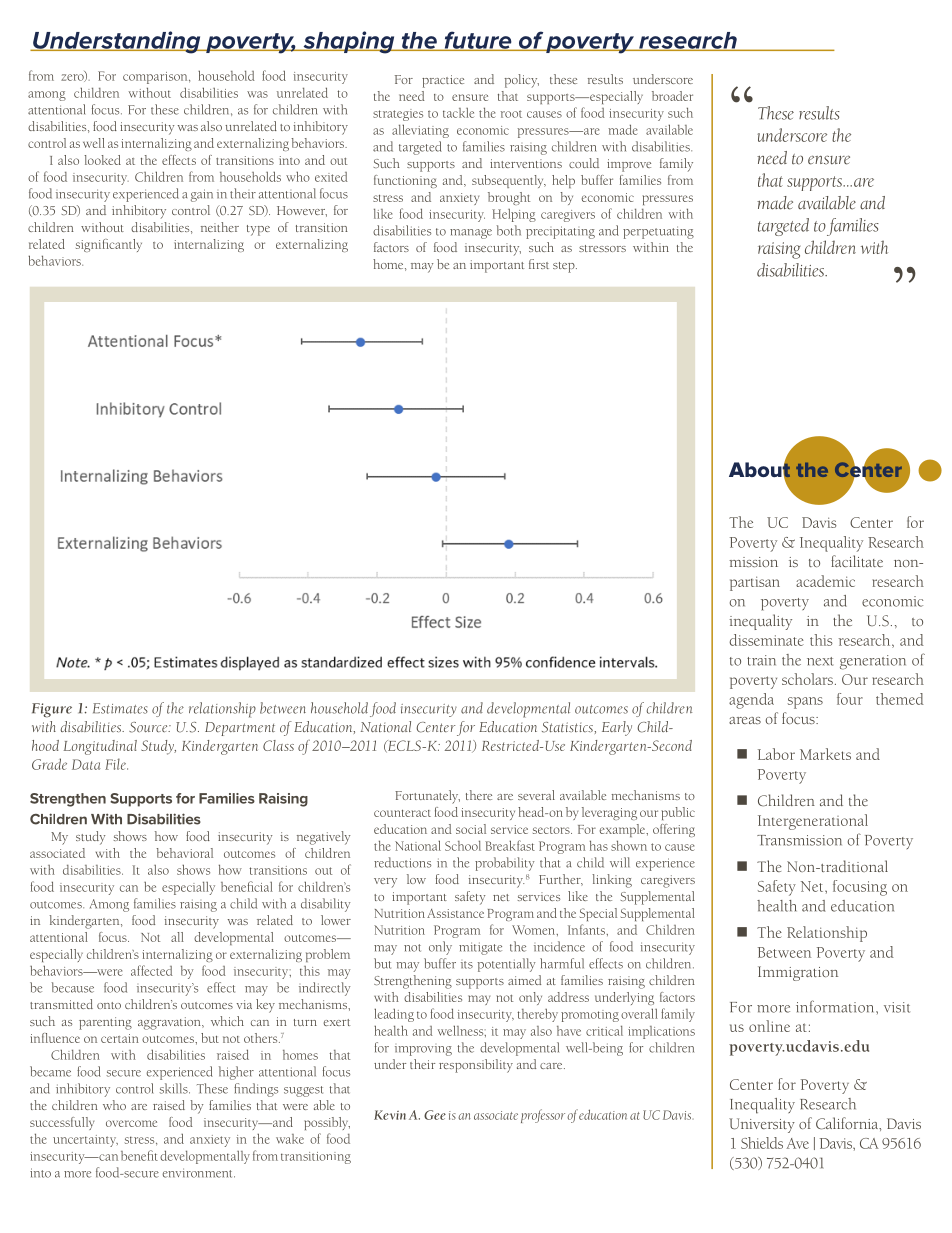  Describe the element at coordinates (102, 160) in the screenshot. I see `looked` at that location.
